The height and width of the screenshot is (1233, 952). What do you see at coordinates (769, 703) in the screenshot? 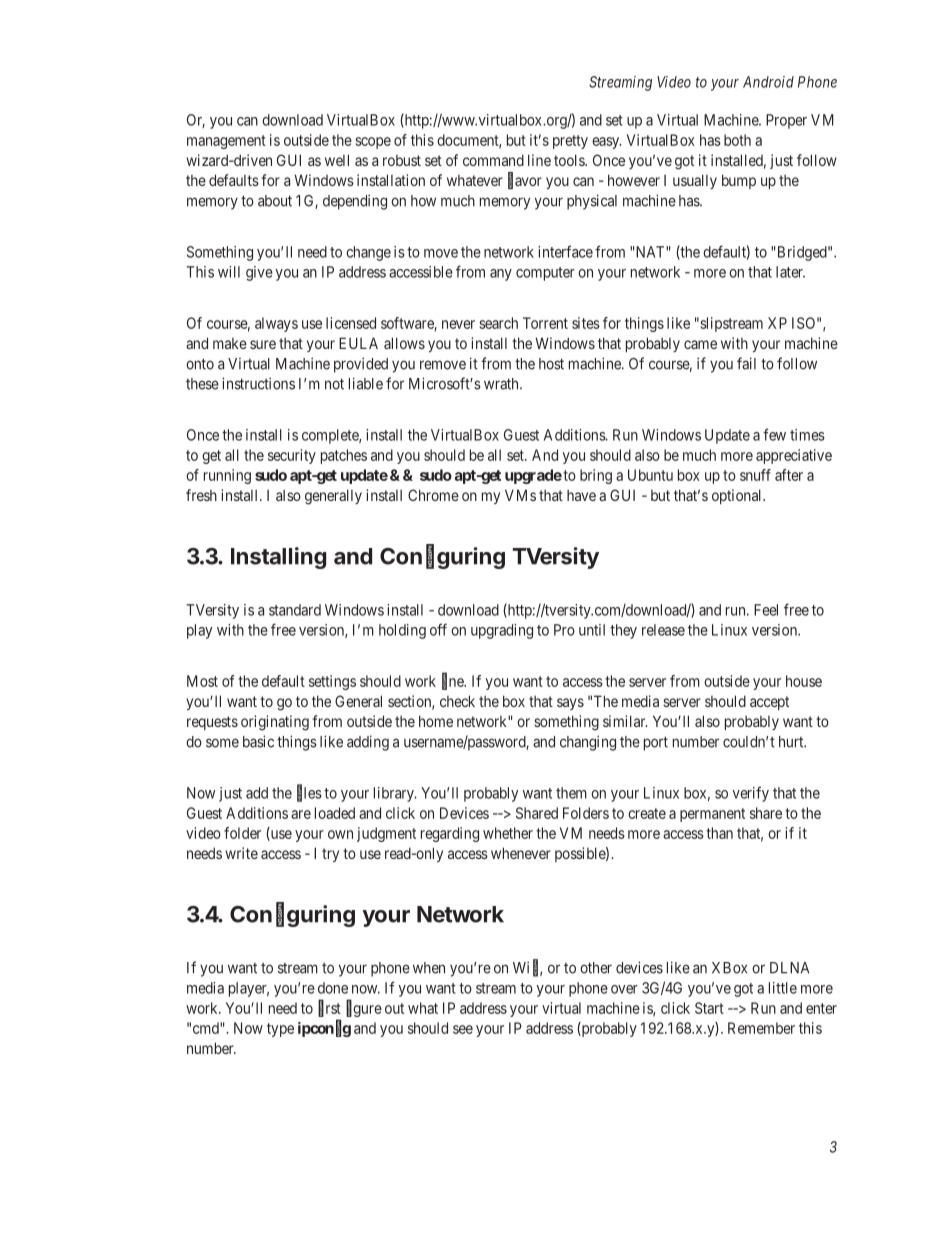
I see `accept` at bounding box center [769, 703].
